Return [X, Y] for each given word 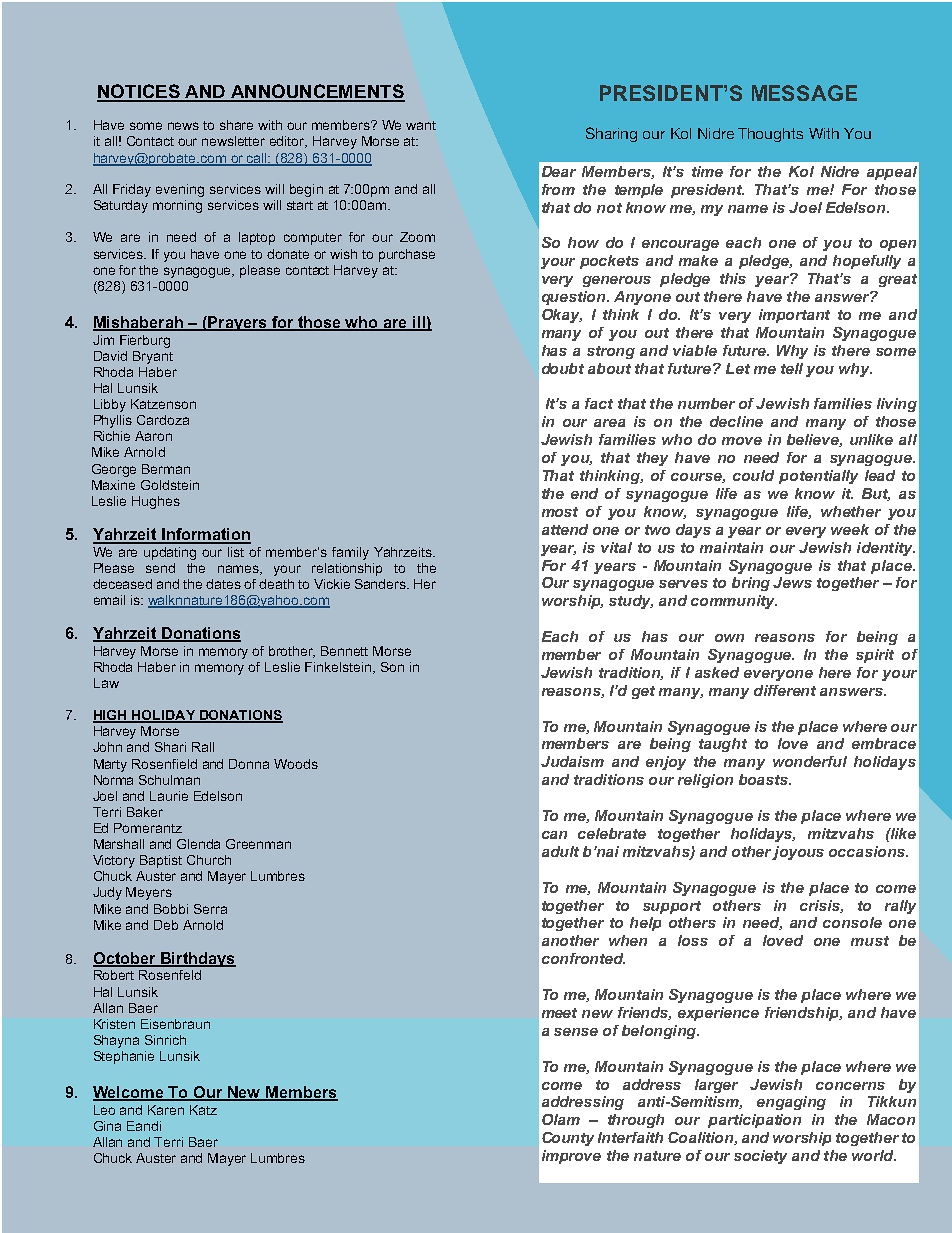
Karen [166, 1110]
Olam [561, 1119]
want [421, 125]
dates [223, 584]
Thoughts [770, 135]
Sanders [381, 584]
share [236, 125]
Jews [792, 582]
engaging [791, 1103]
